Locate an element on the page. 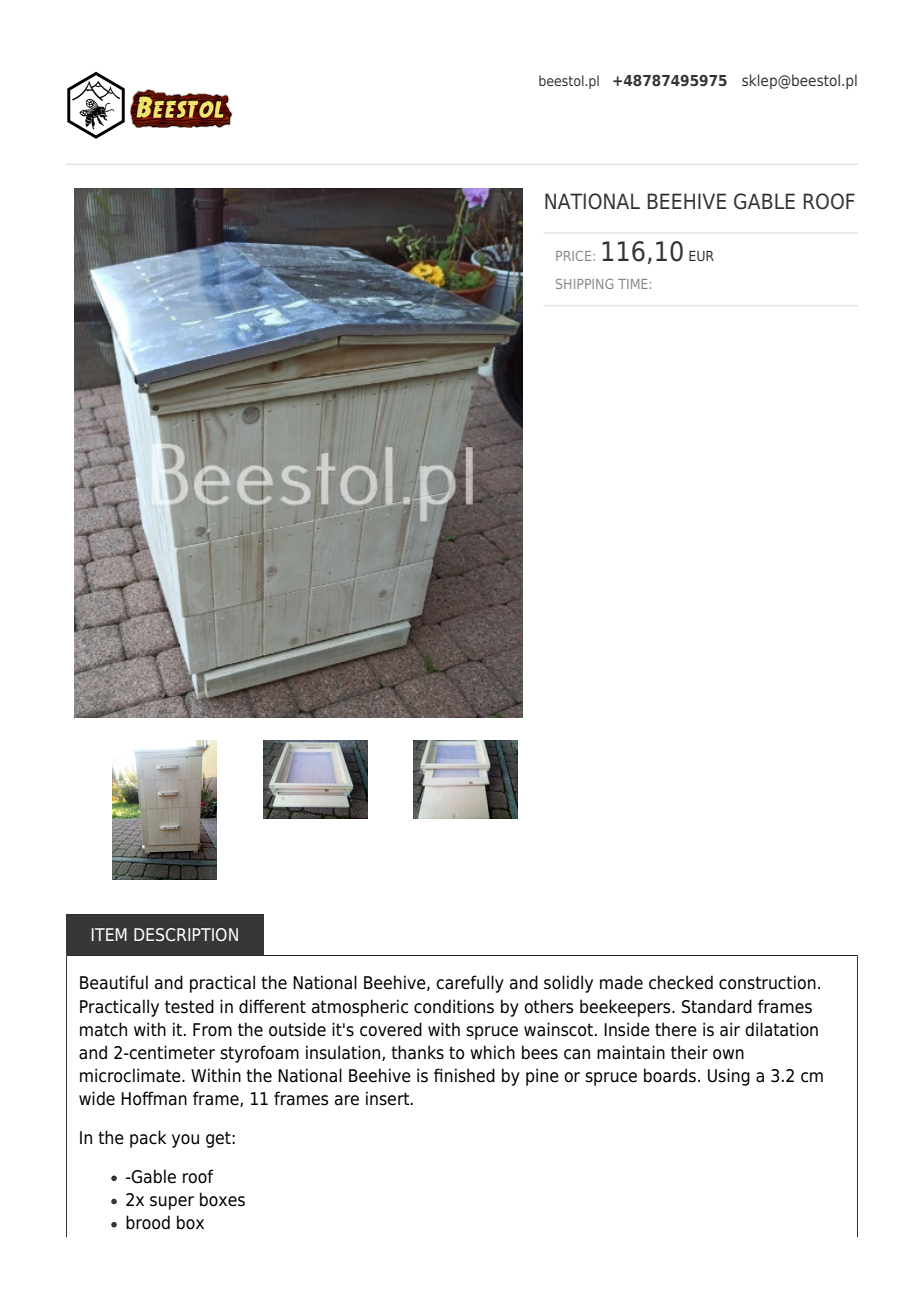 The width and height of the image is (924, 1308). super is located at coordinates (172, 1203).
